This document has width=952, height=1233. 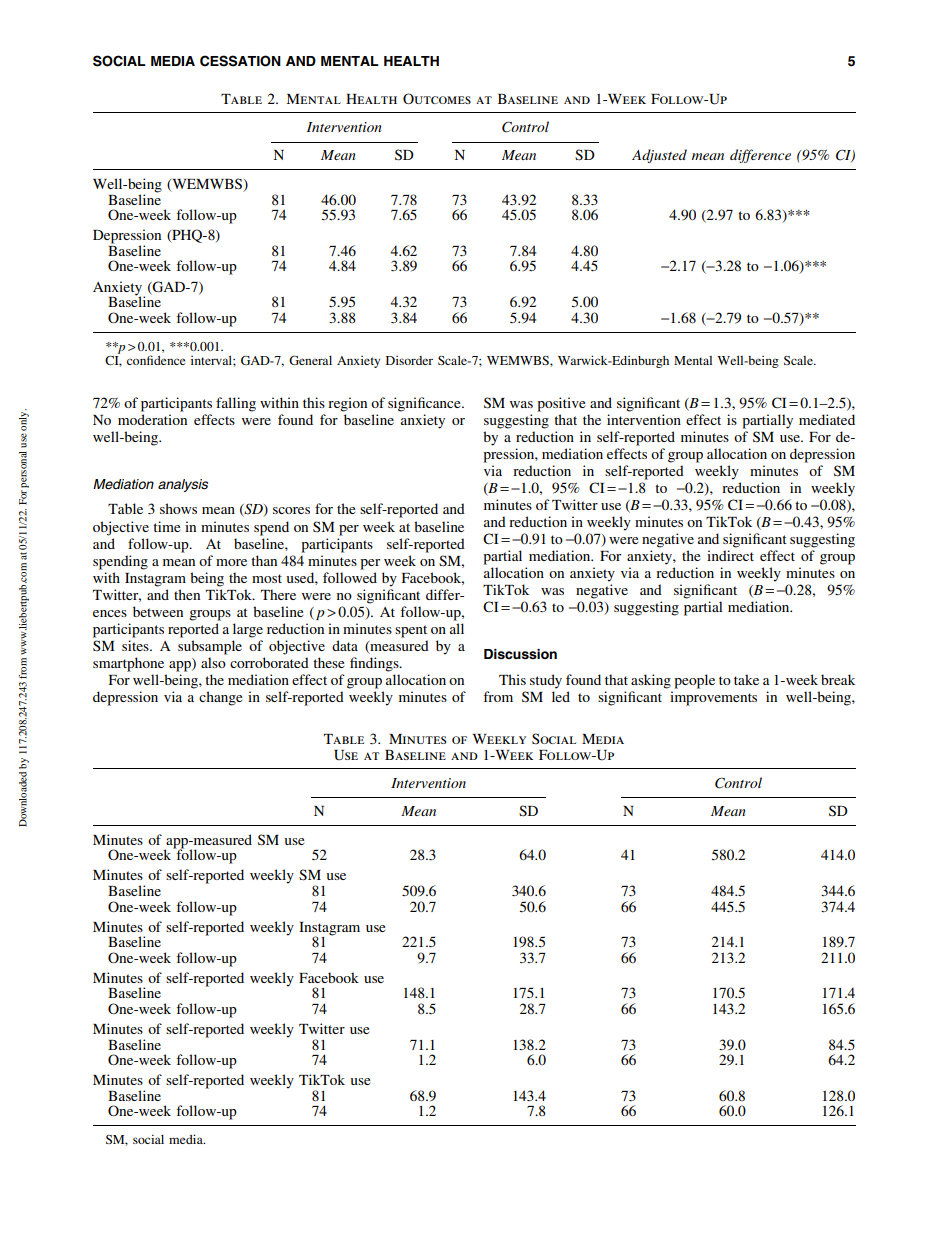 I want to click on take, so click(x=746, y=679).
